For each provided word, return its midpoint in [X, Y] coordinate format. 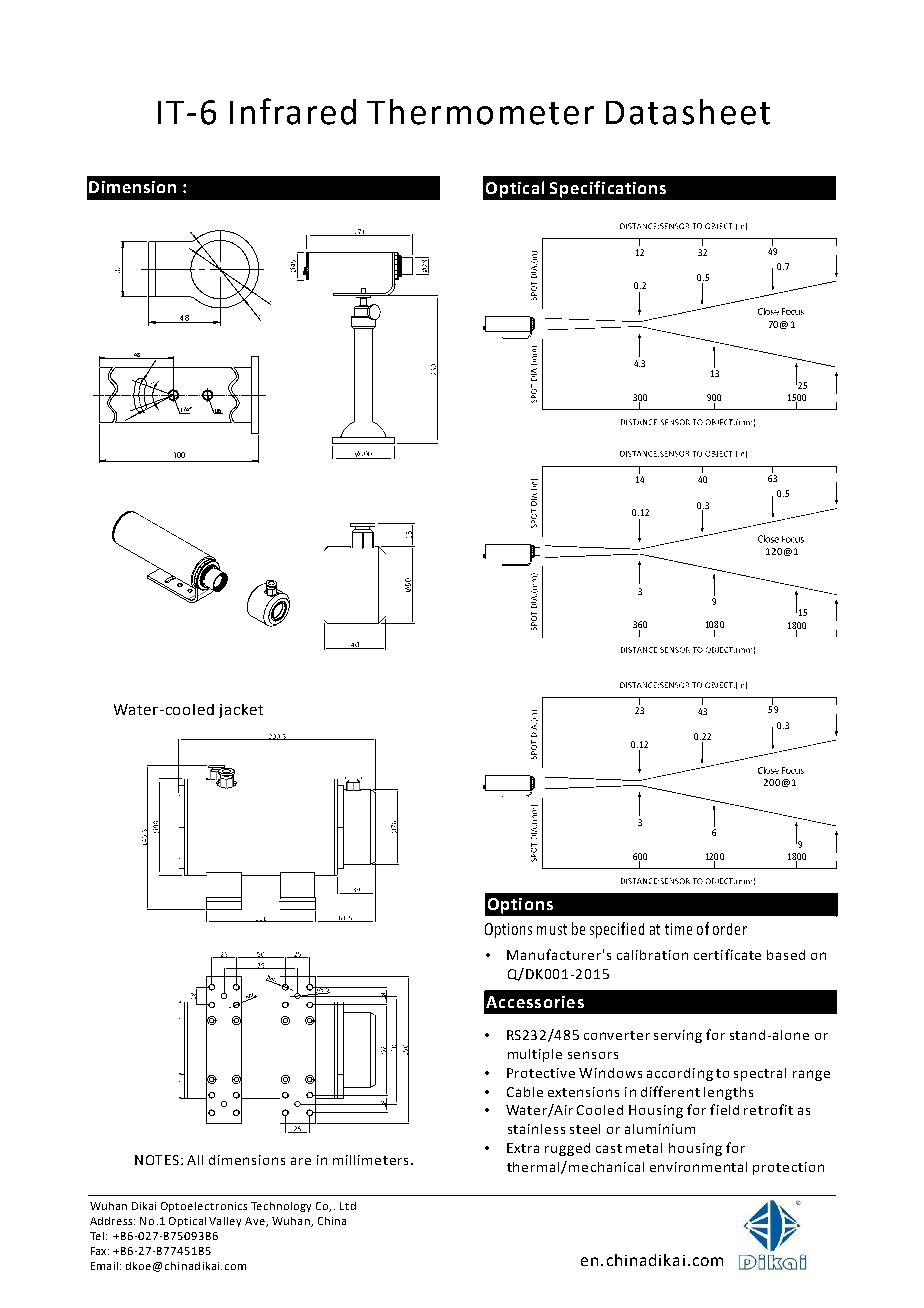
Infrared [293, 111]
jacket [241, 711]
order [730, 929]
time [678, 929]
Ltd [348, 1206]
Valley [225, 1222]
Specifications [608, 189]
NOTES [157, 1160]
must [552, 929]
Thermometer [480, 112]
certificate [727, 954]
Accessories [535, 1002]
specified [617, 930]
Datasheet [688, 112]
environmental [698, 1167]
